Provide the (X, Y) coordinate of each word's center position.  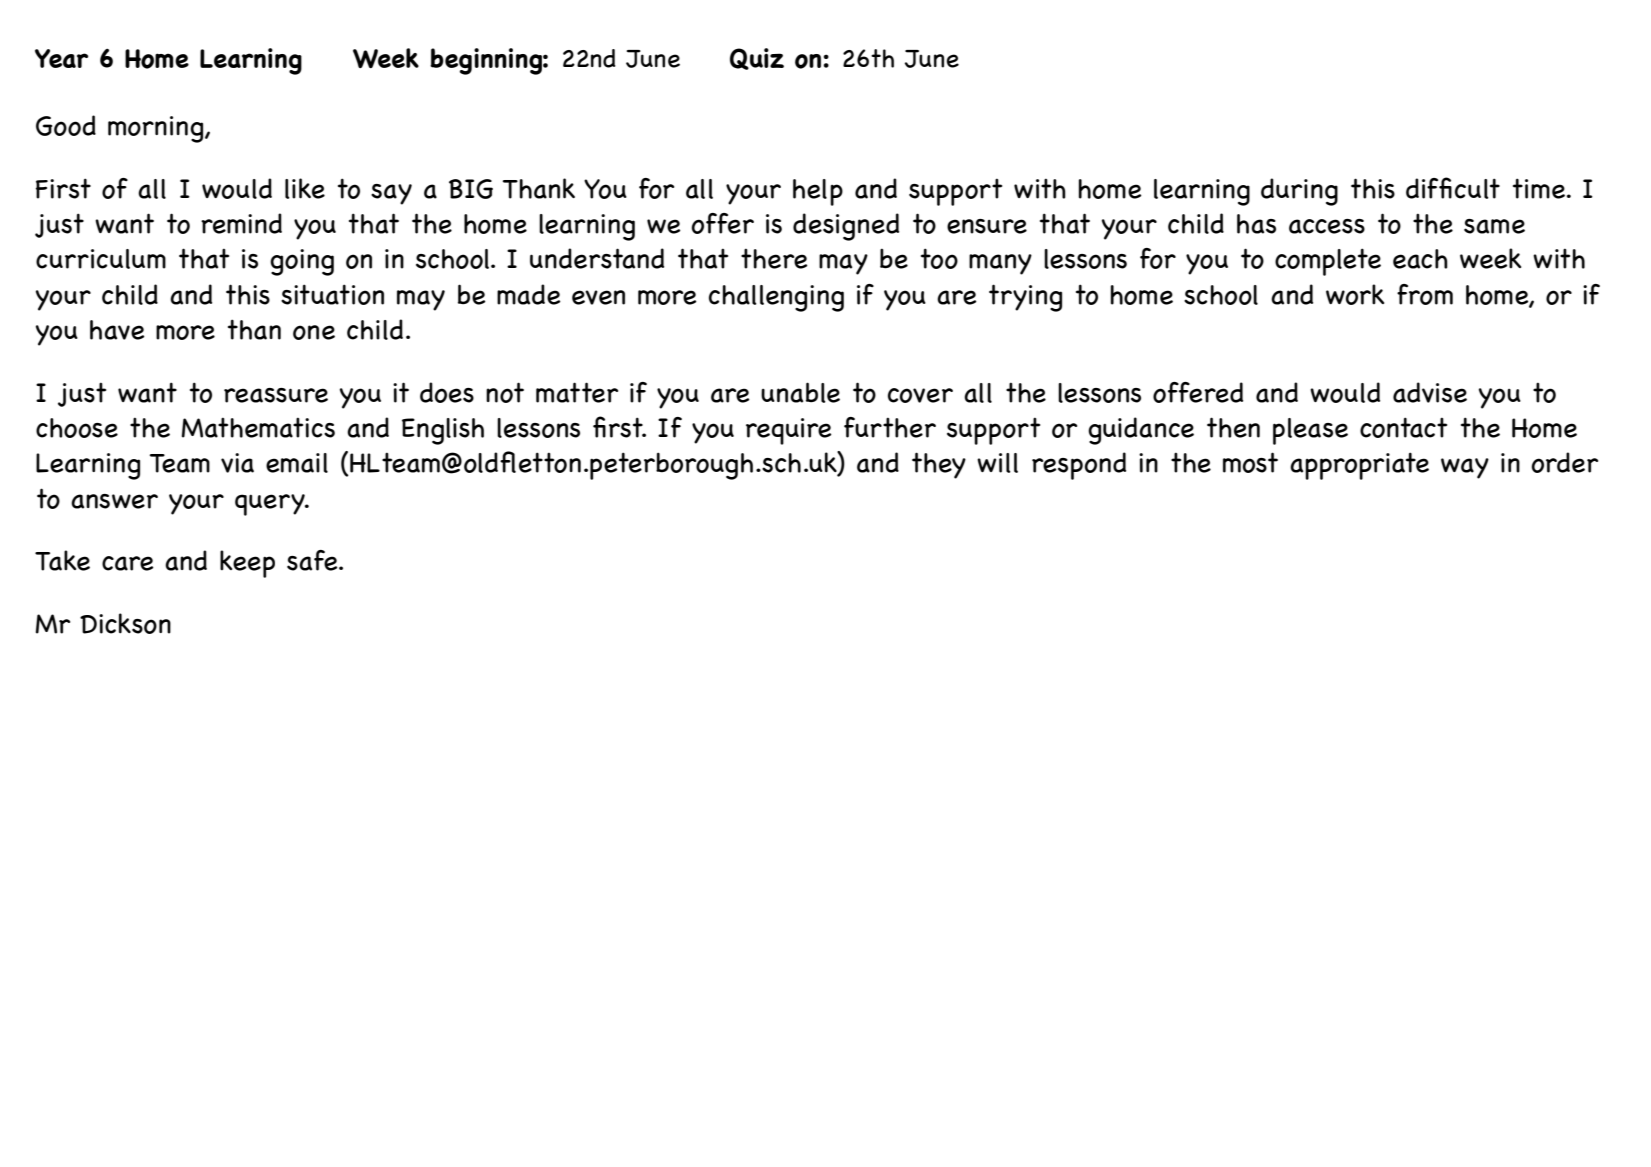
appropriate (1359, 466)
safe (313, 560)
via (237, 463)
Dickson (125, 623)
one (314, 332)
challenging (776, 298)
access (1327, 226)
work (1355, 294)
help (818, 192)
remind (241, 223)
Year (61, 58)
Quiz (757, 59)
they (939, 465)
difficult (1453, 188)
